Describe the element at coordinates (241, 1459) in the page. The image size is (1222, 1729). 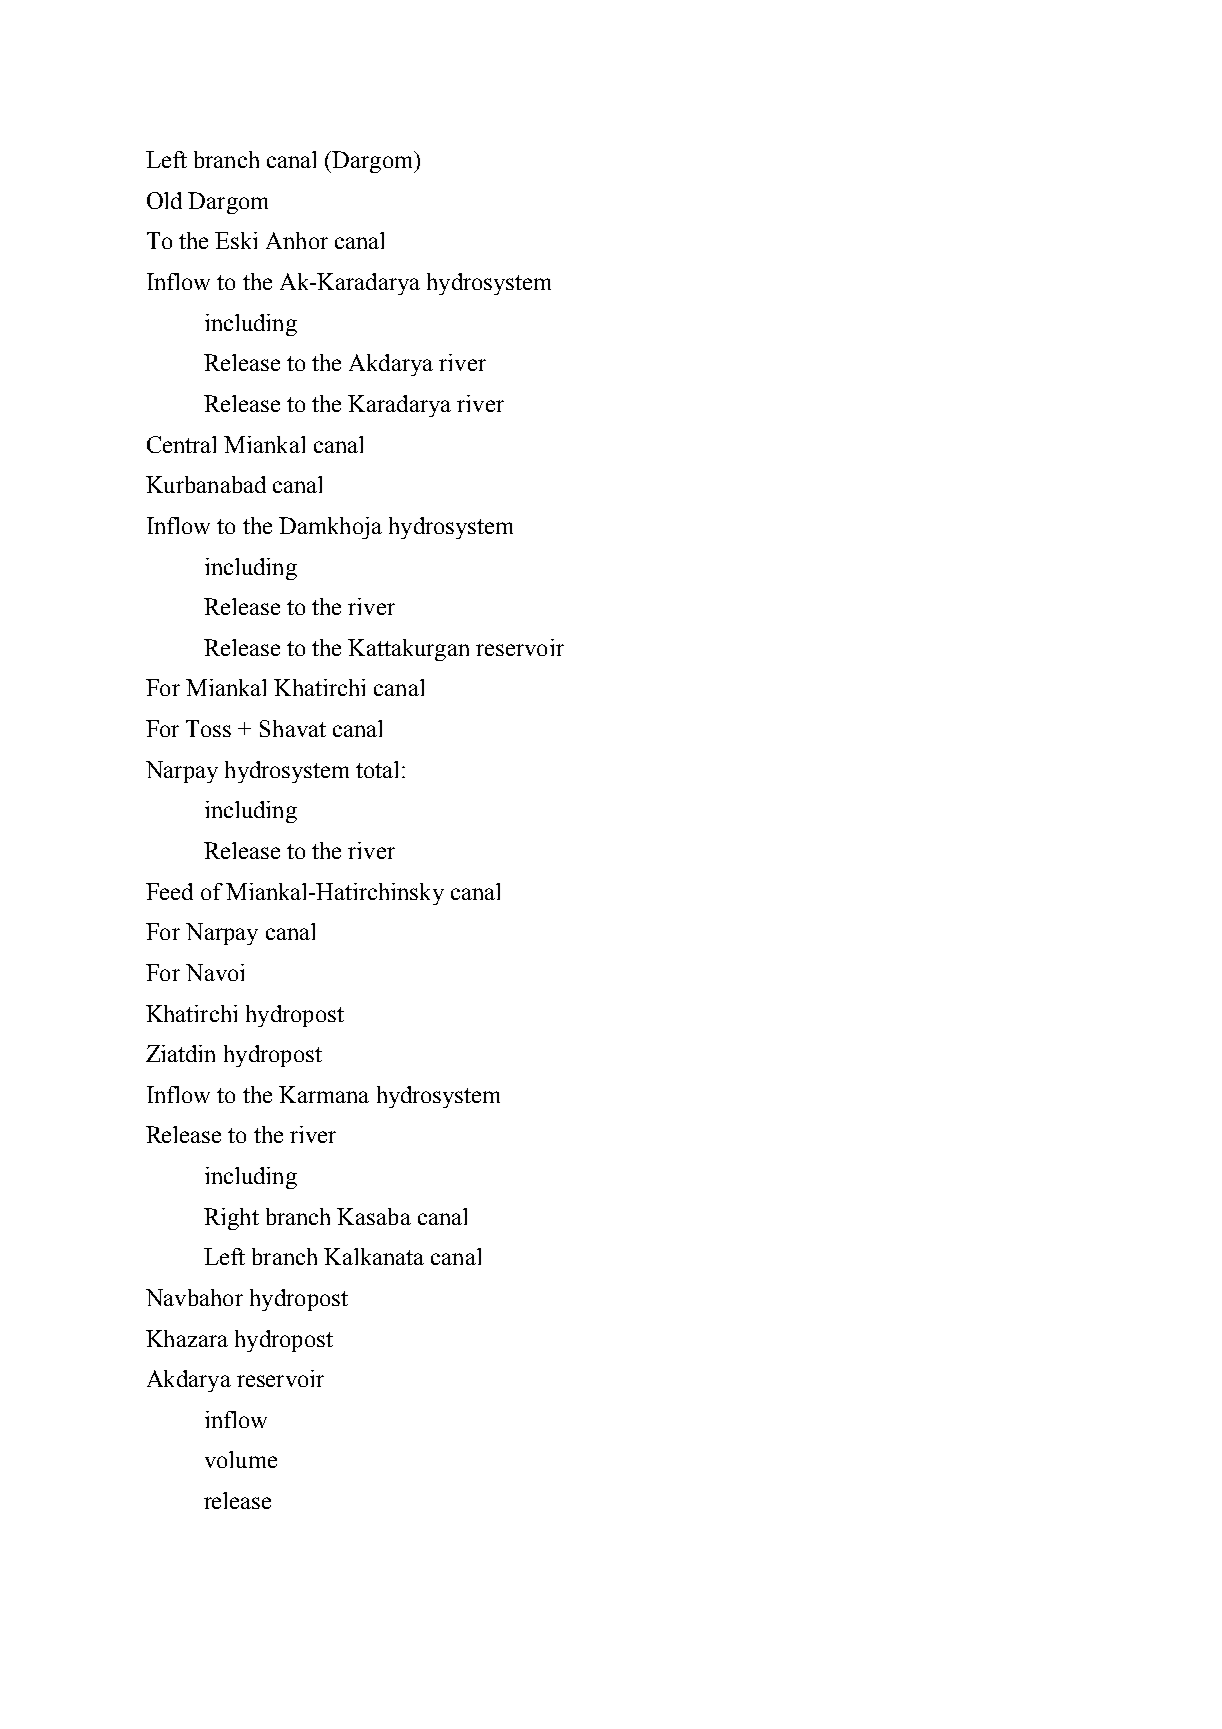
I see `volume` at that location.
